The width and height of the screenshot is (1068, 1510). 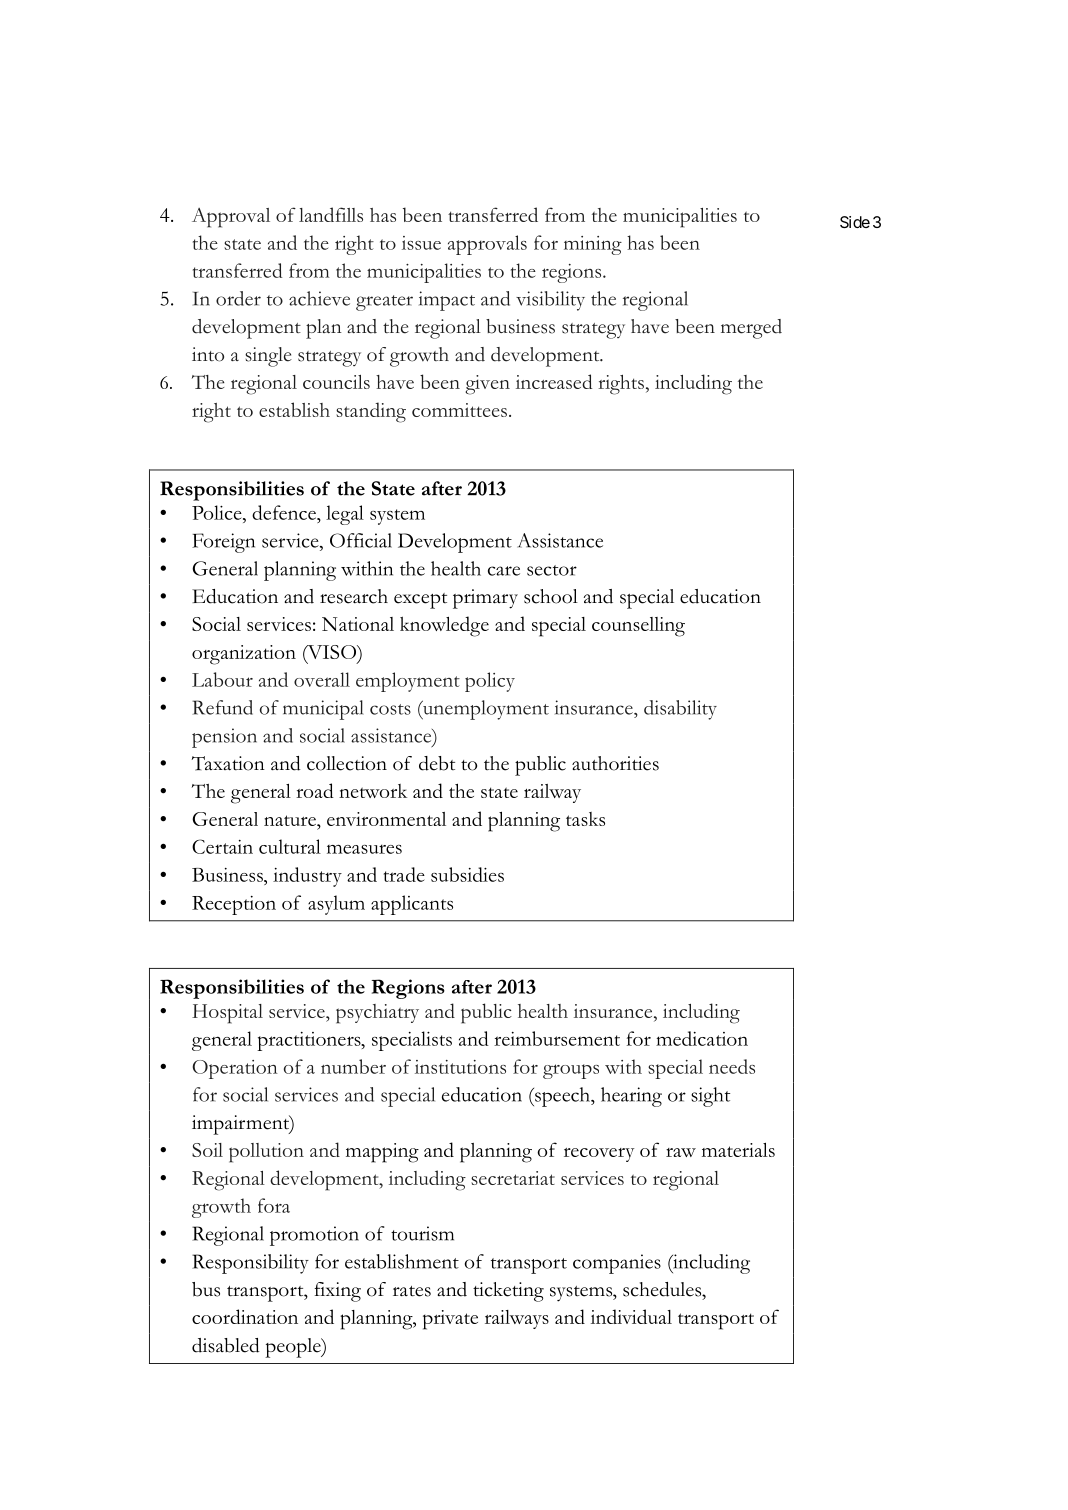 I want to click on order, so click(x=238, y=298).
